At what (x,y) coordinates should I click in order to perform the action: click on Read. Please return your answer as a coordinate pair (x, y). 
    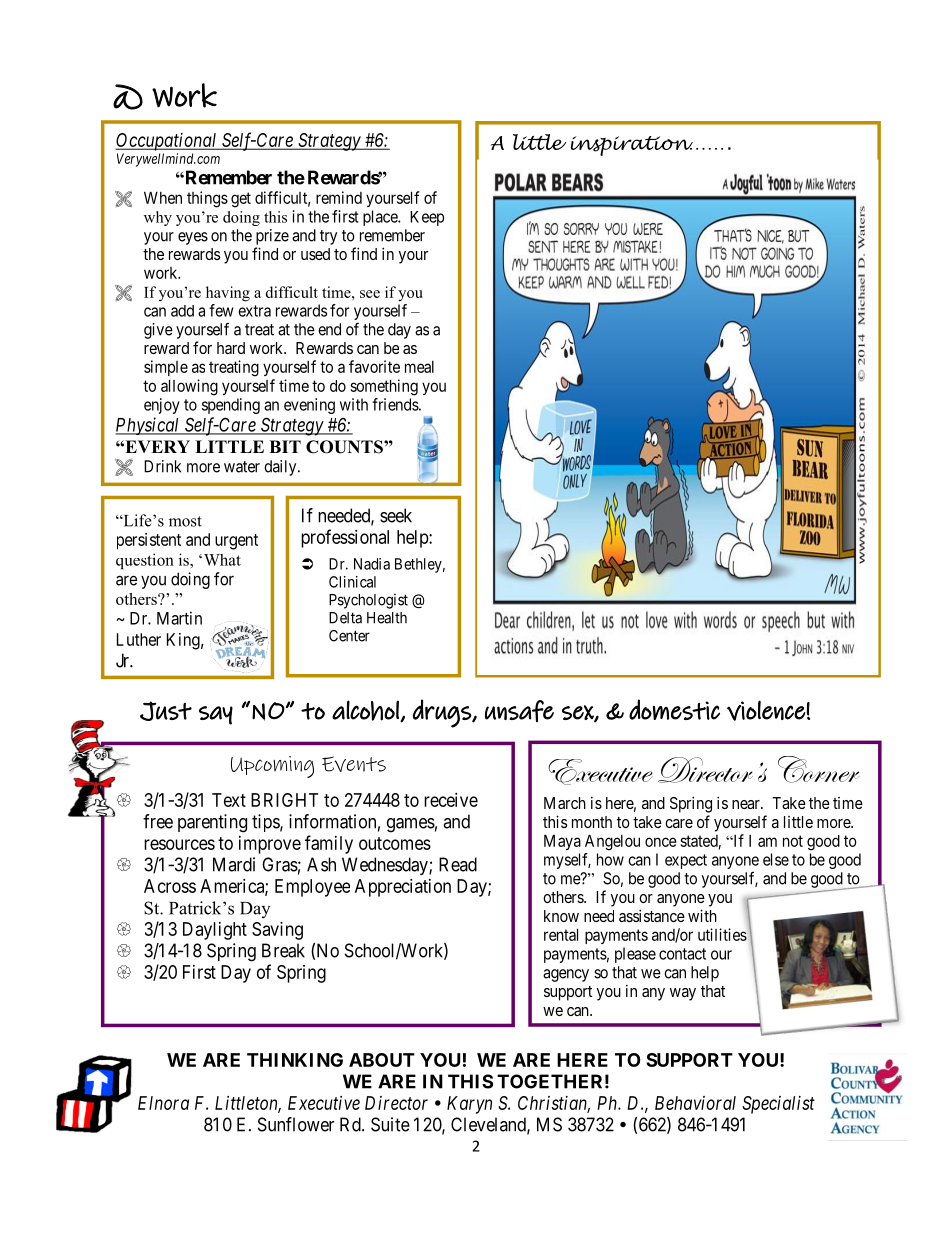
    Looking at the image, I should click on (458, 864).
